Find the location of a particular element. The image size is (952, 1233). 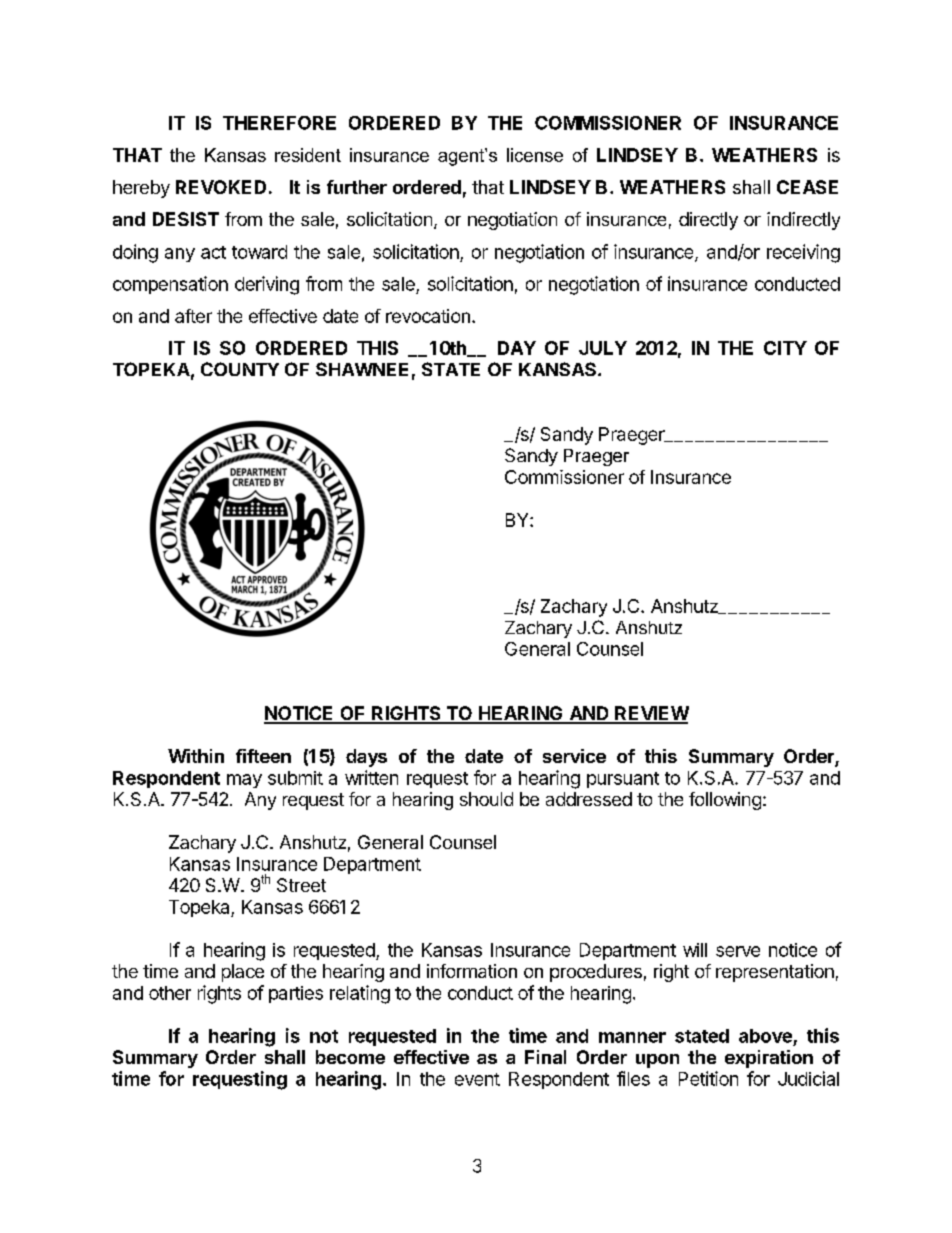

license is located at coordinates (535, 155).
